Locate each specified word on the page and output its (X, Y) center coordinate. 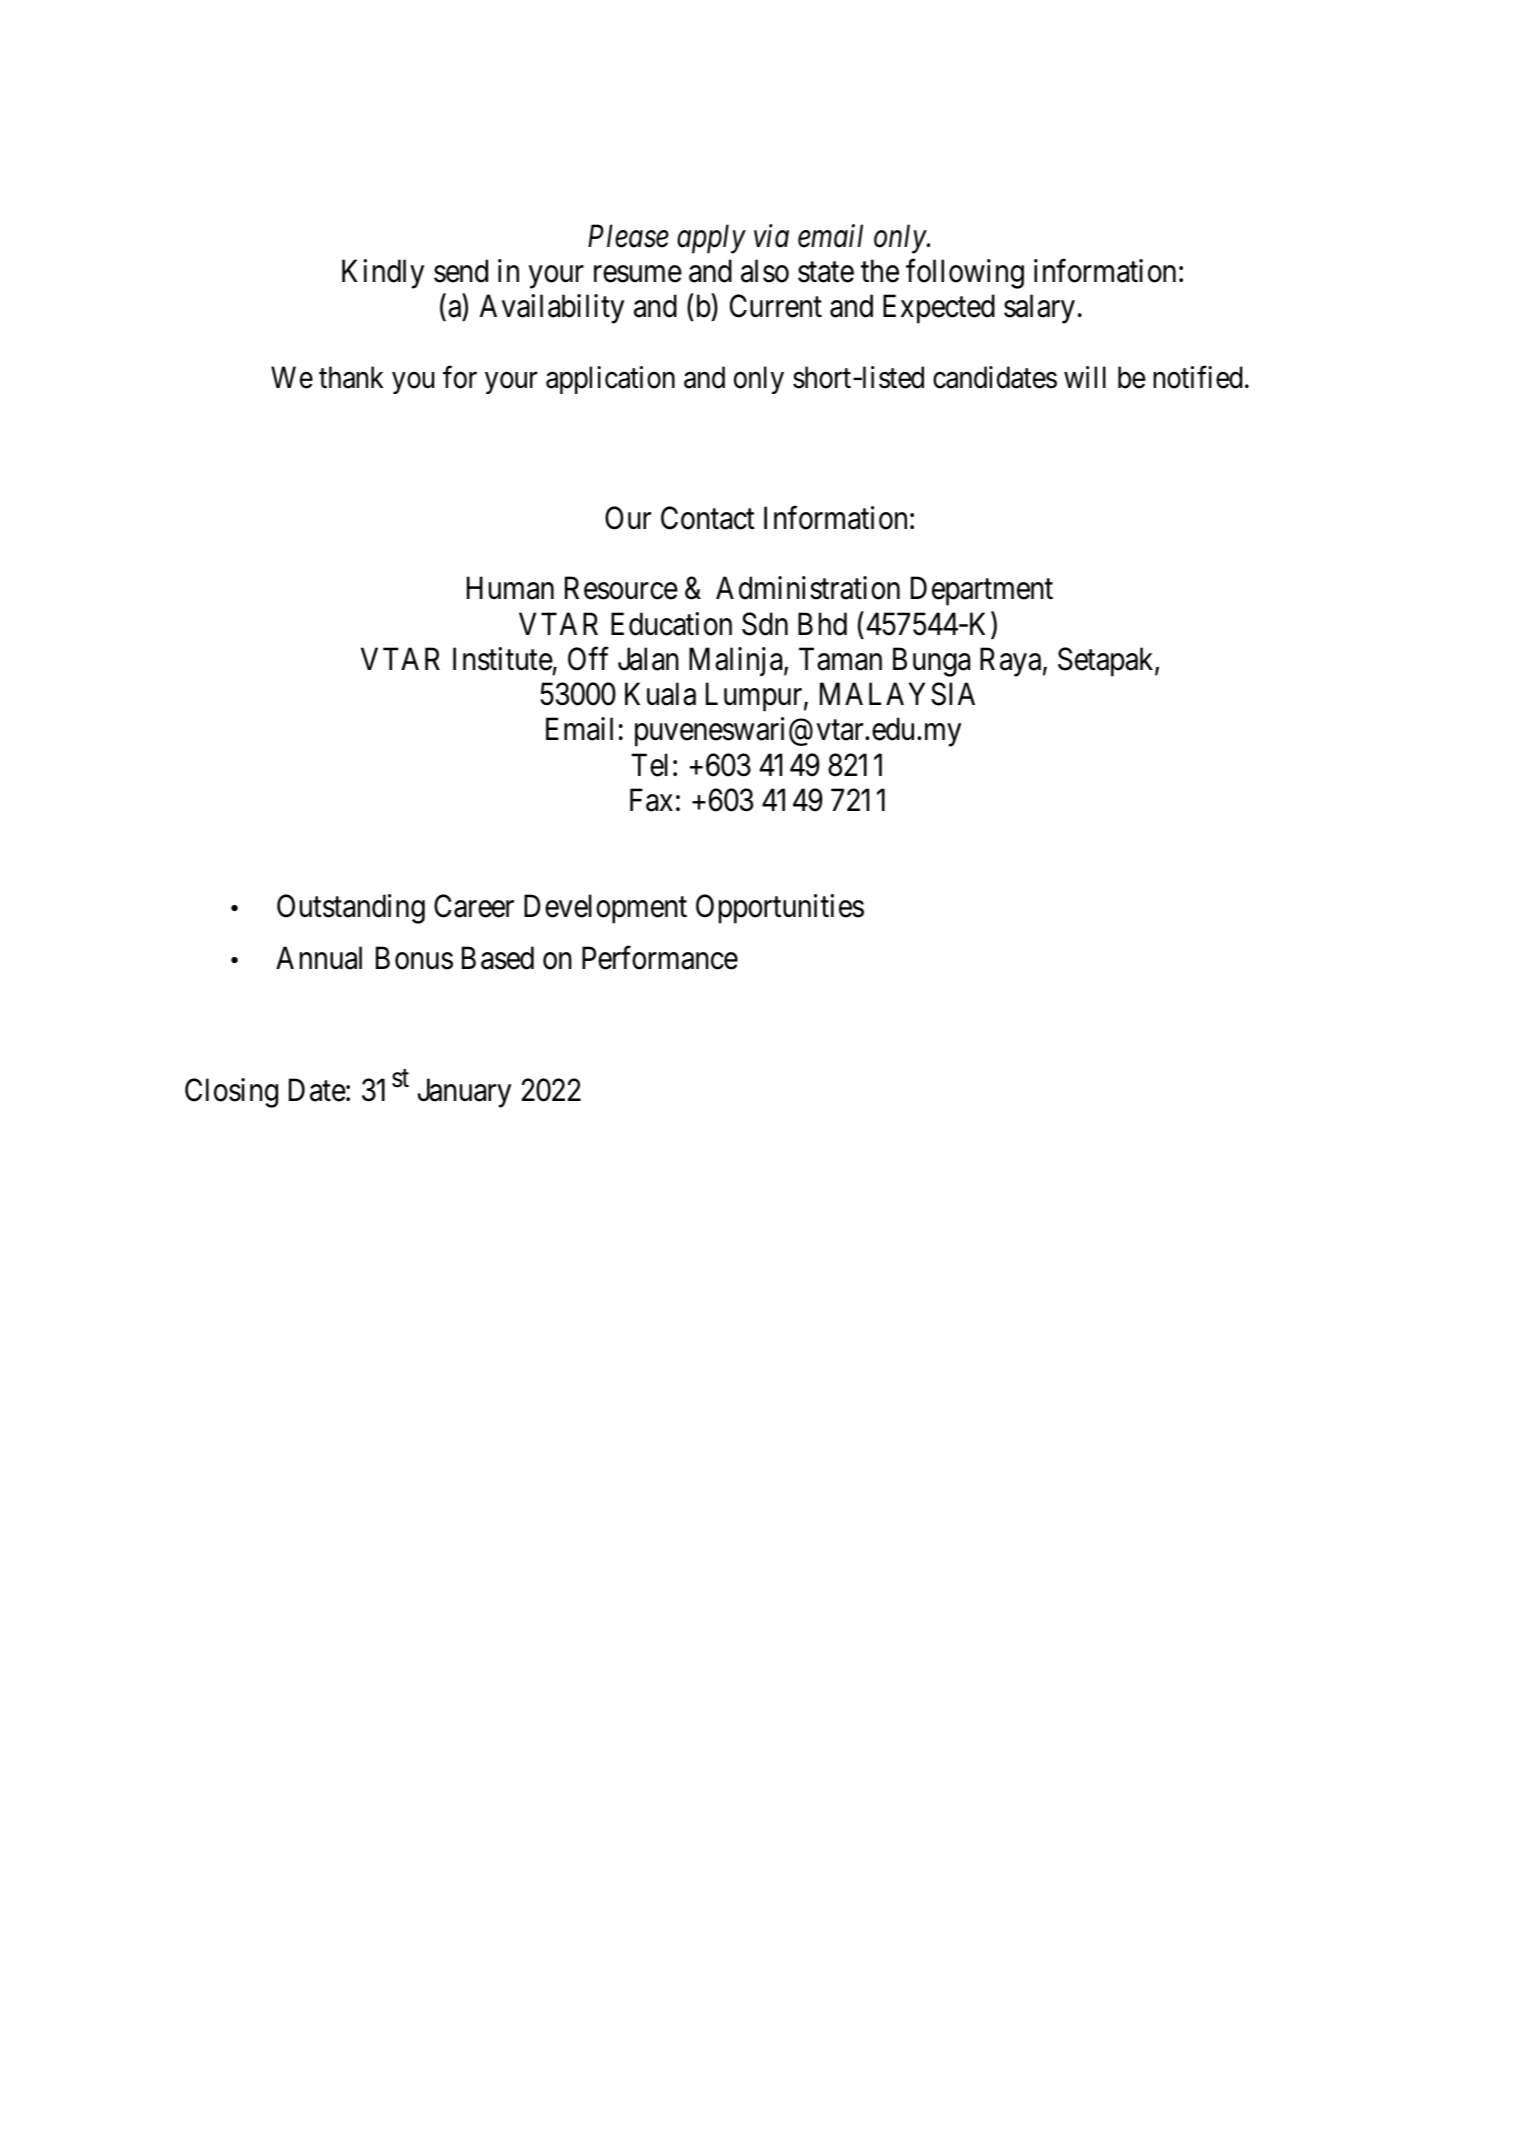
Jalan (648, 659)
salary (1039, 309)
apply (711, 239)
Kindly (383, 274)
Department (982, 591)
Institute (503, 659)
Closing (231, 1093)
